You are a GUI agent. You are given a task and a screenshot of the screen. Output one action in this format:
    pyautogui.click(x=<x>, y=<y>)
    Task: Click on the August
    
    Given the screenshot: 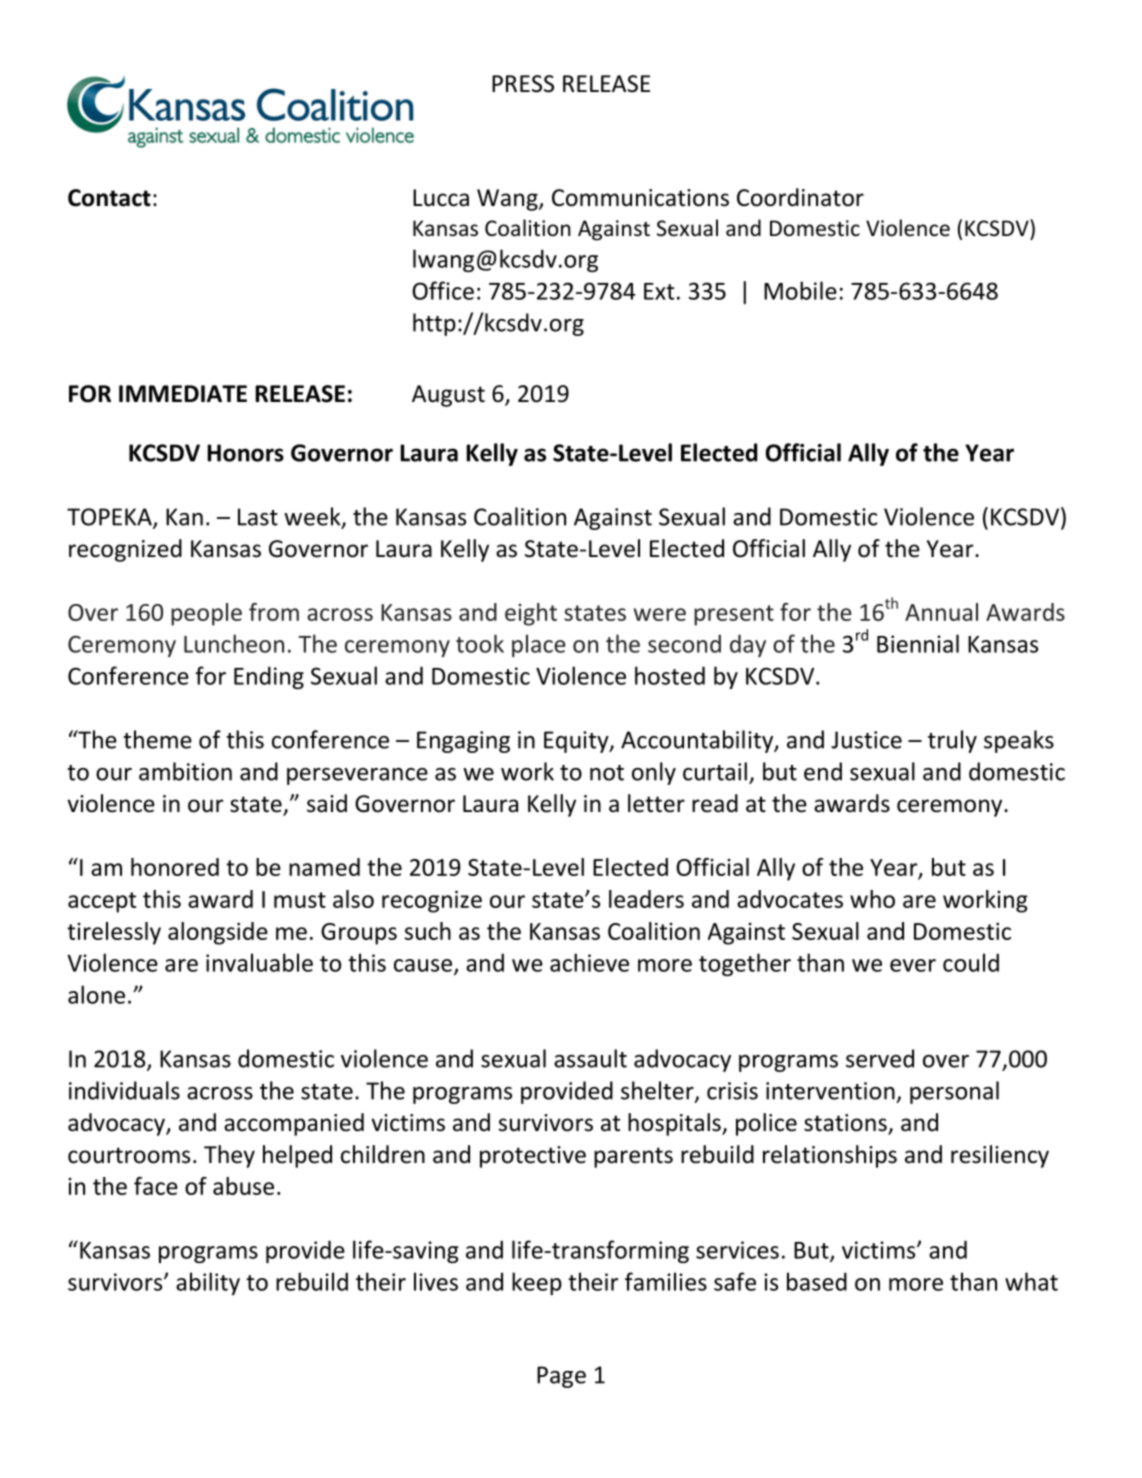 What is the action you would take?
    pyautogui.click(x=448, y=396)
